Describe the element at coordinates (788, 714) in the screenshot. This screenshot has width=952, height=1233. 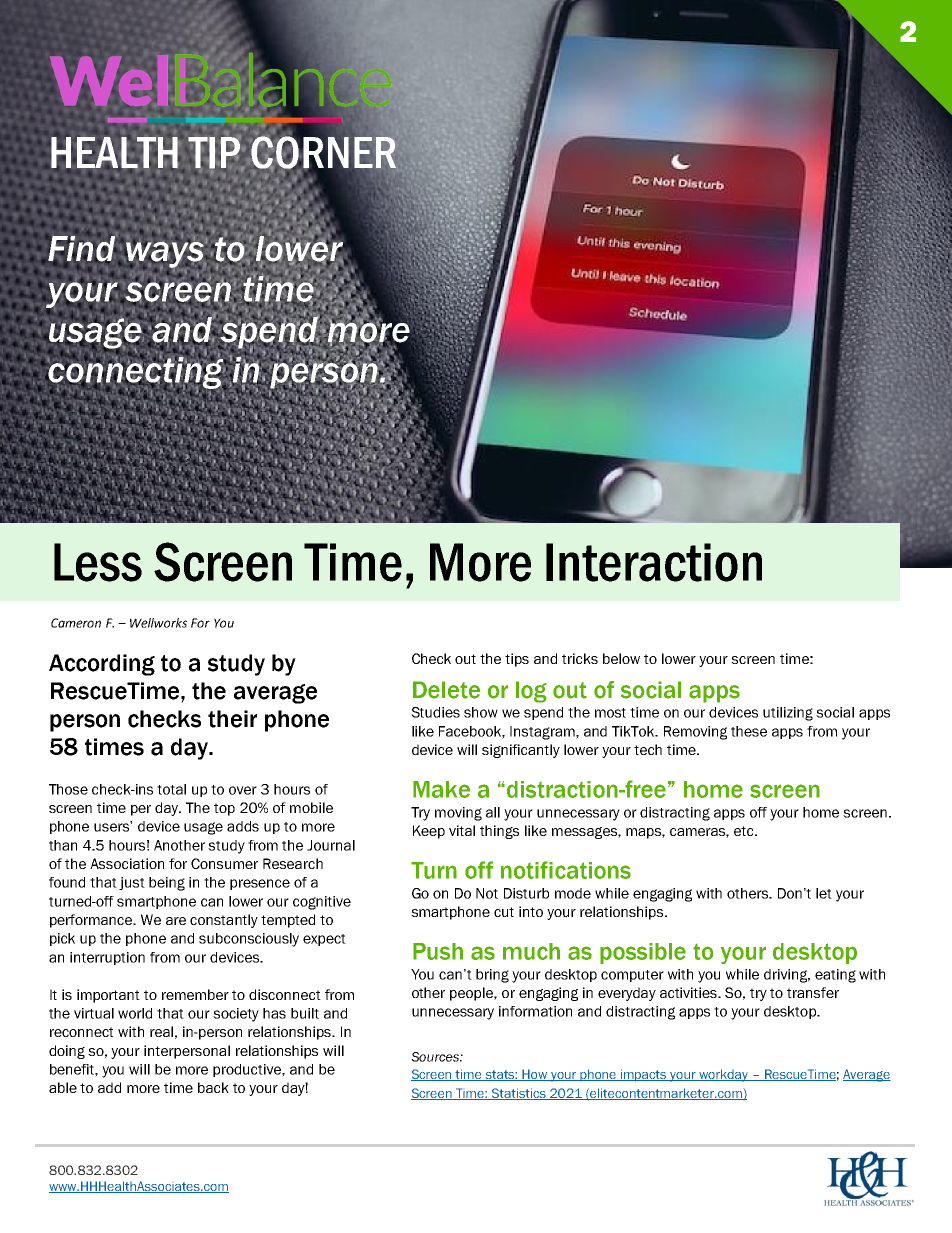
I see `utilizing` at that location.
